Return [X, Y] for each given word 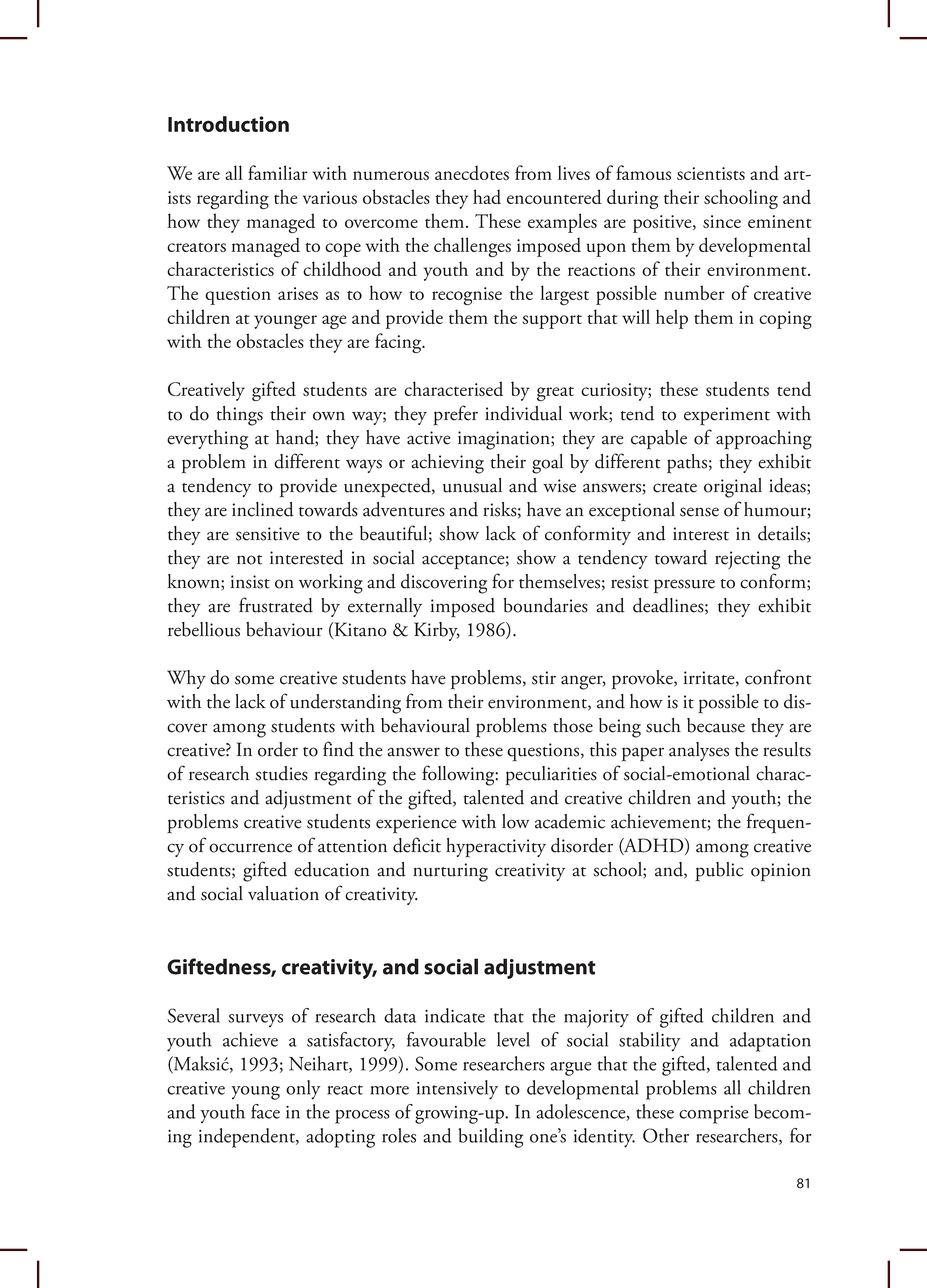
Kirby [437, 631]
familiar [278, 172]
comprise [714, 1115]
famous [643, 172]
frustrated [276, 605]
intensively [457, 1090]
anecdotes [472, 172]
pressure [684, 586]
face [265, 1111]
